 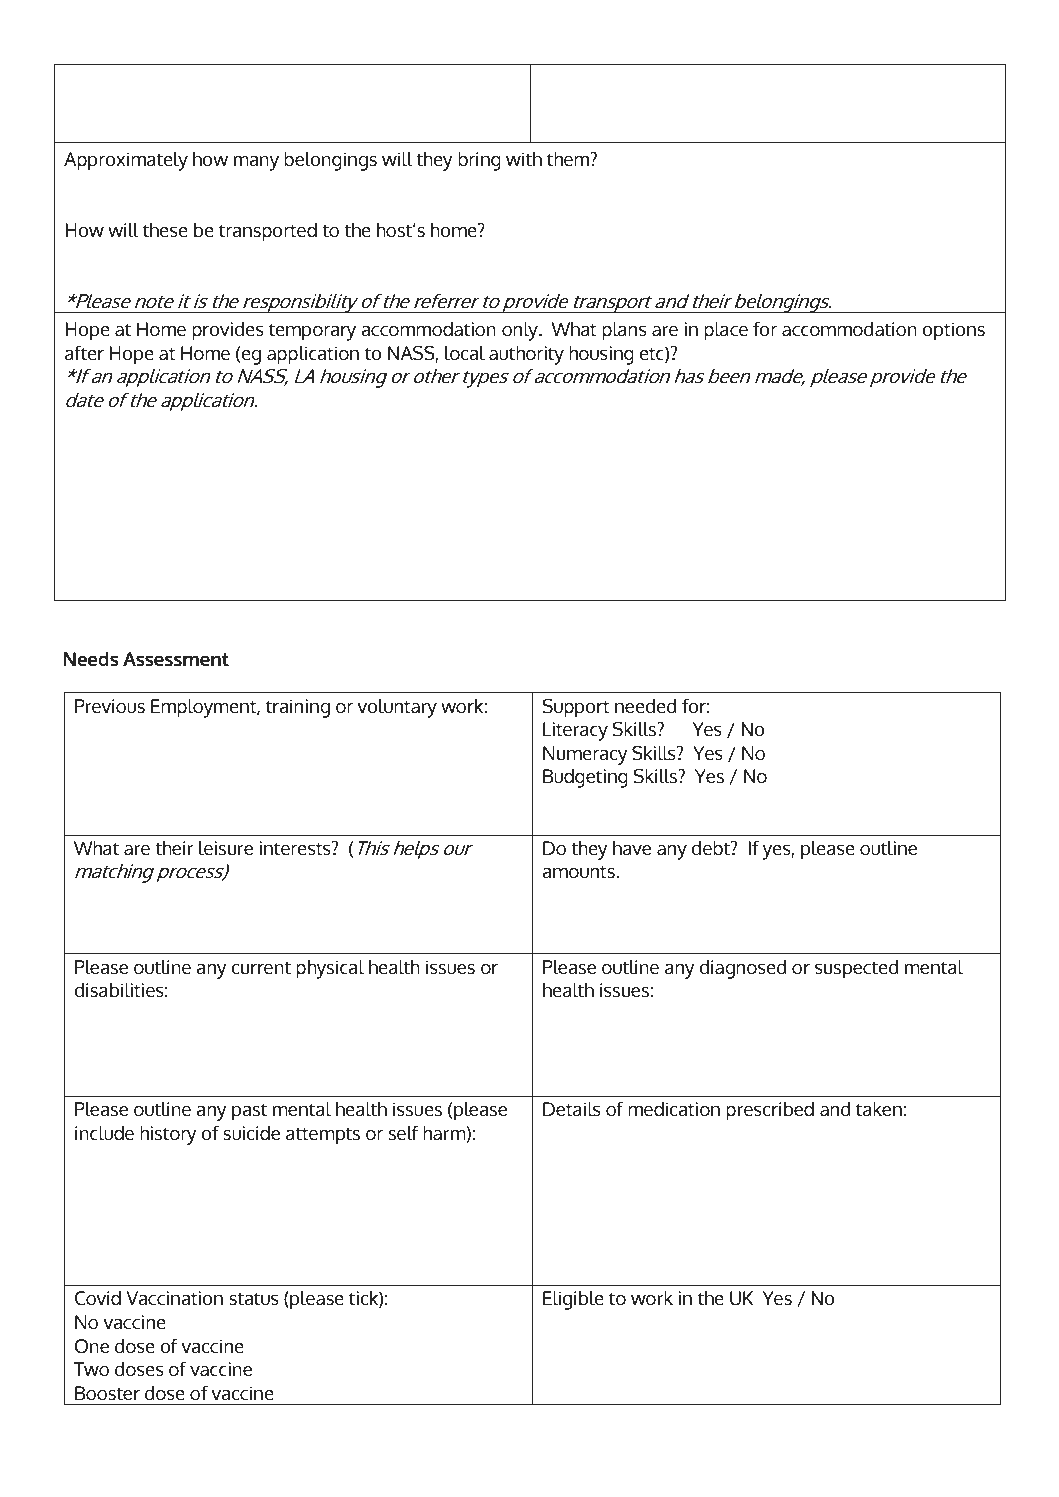 I want to click on with, so click(x=524, y=159).
